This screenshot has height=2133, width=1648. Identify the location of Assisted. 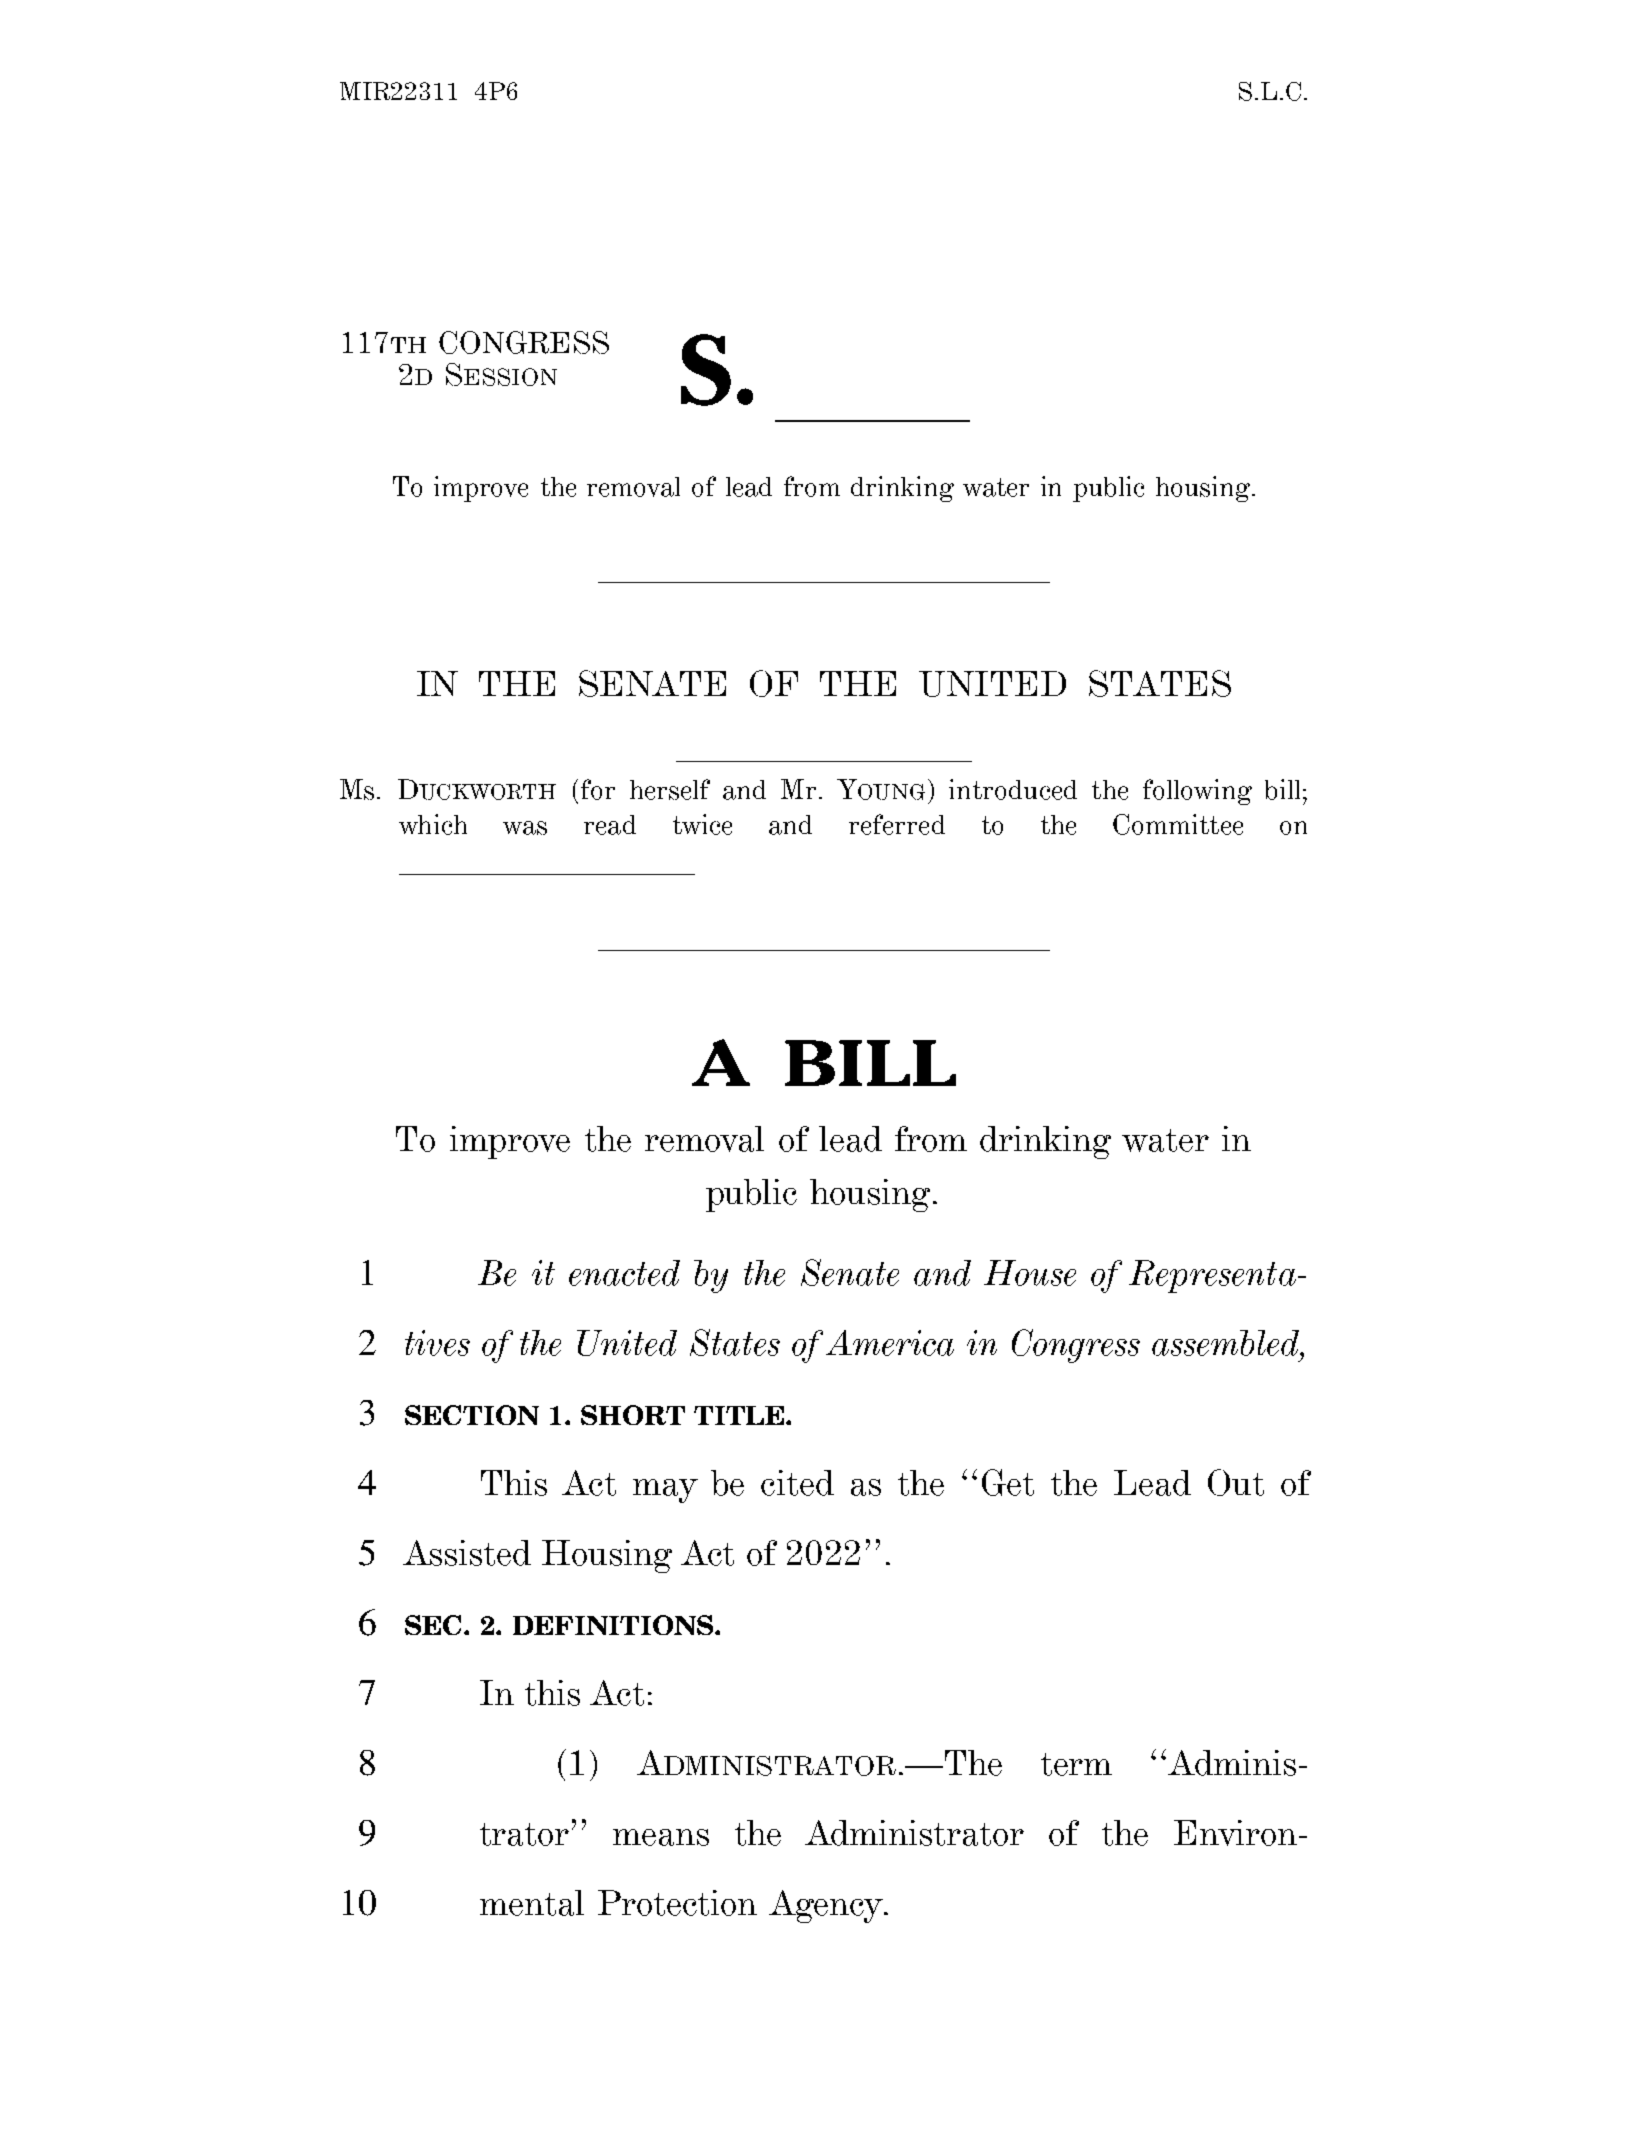
(467, 1553).
